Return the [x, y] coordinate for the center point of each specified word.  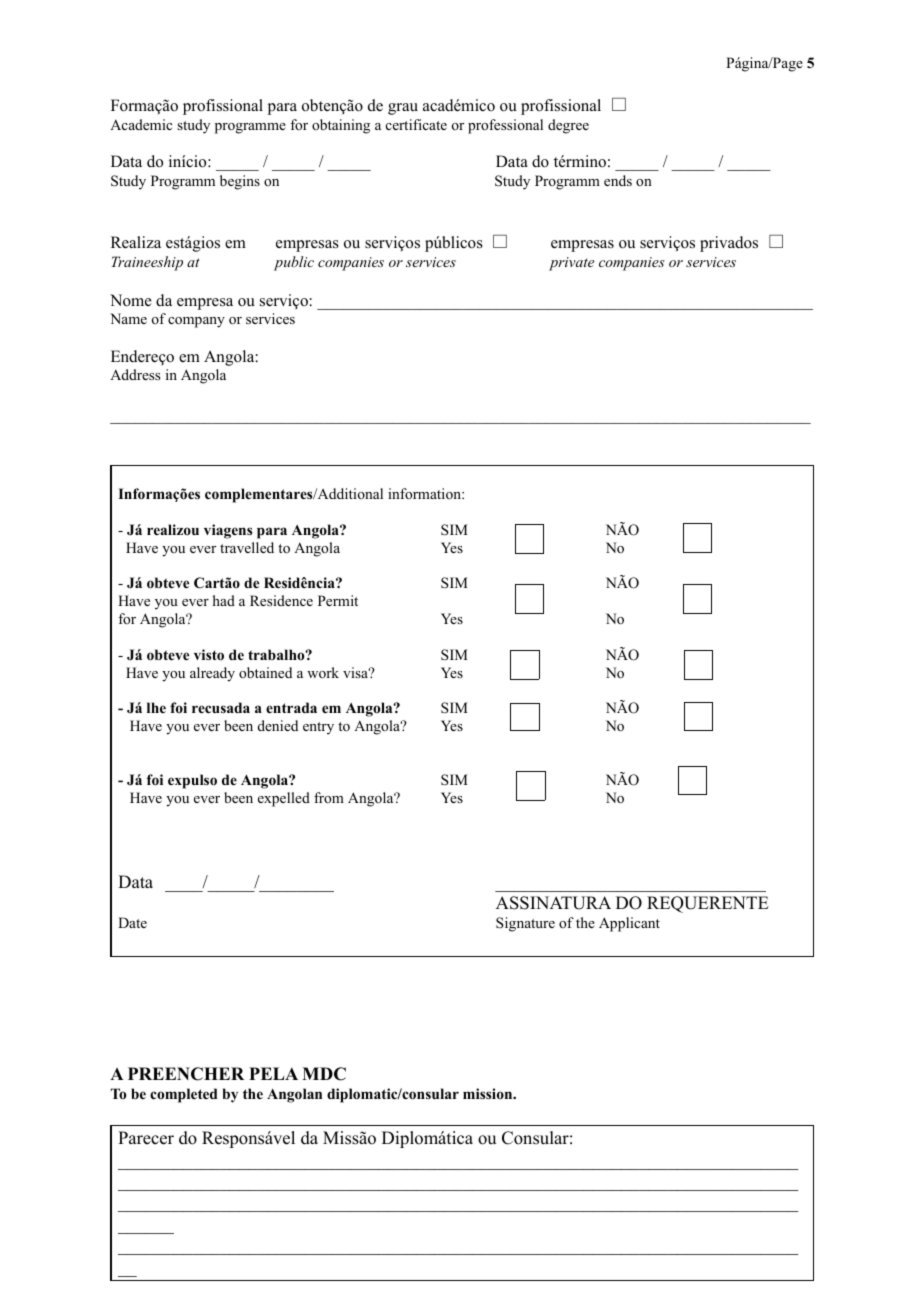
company [196, 322]
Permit [338, 600]
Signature [525, 924]
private [571, 264]
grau [403, 109]
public [294, 263]
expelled [284, 799]
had [224, 600]
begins [240, 182]
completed [184, 1095]
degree [568, 126]
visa [357, 672]
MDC [324, 1074]
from [329, 797]
